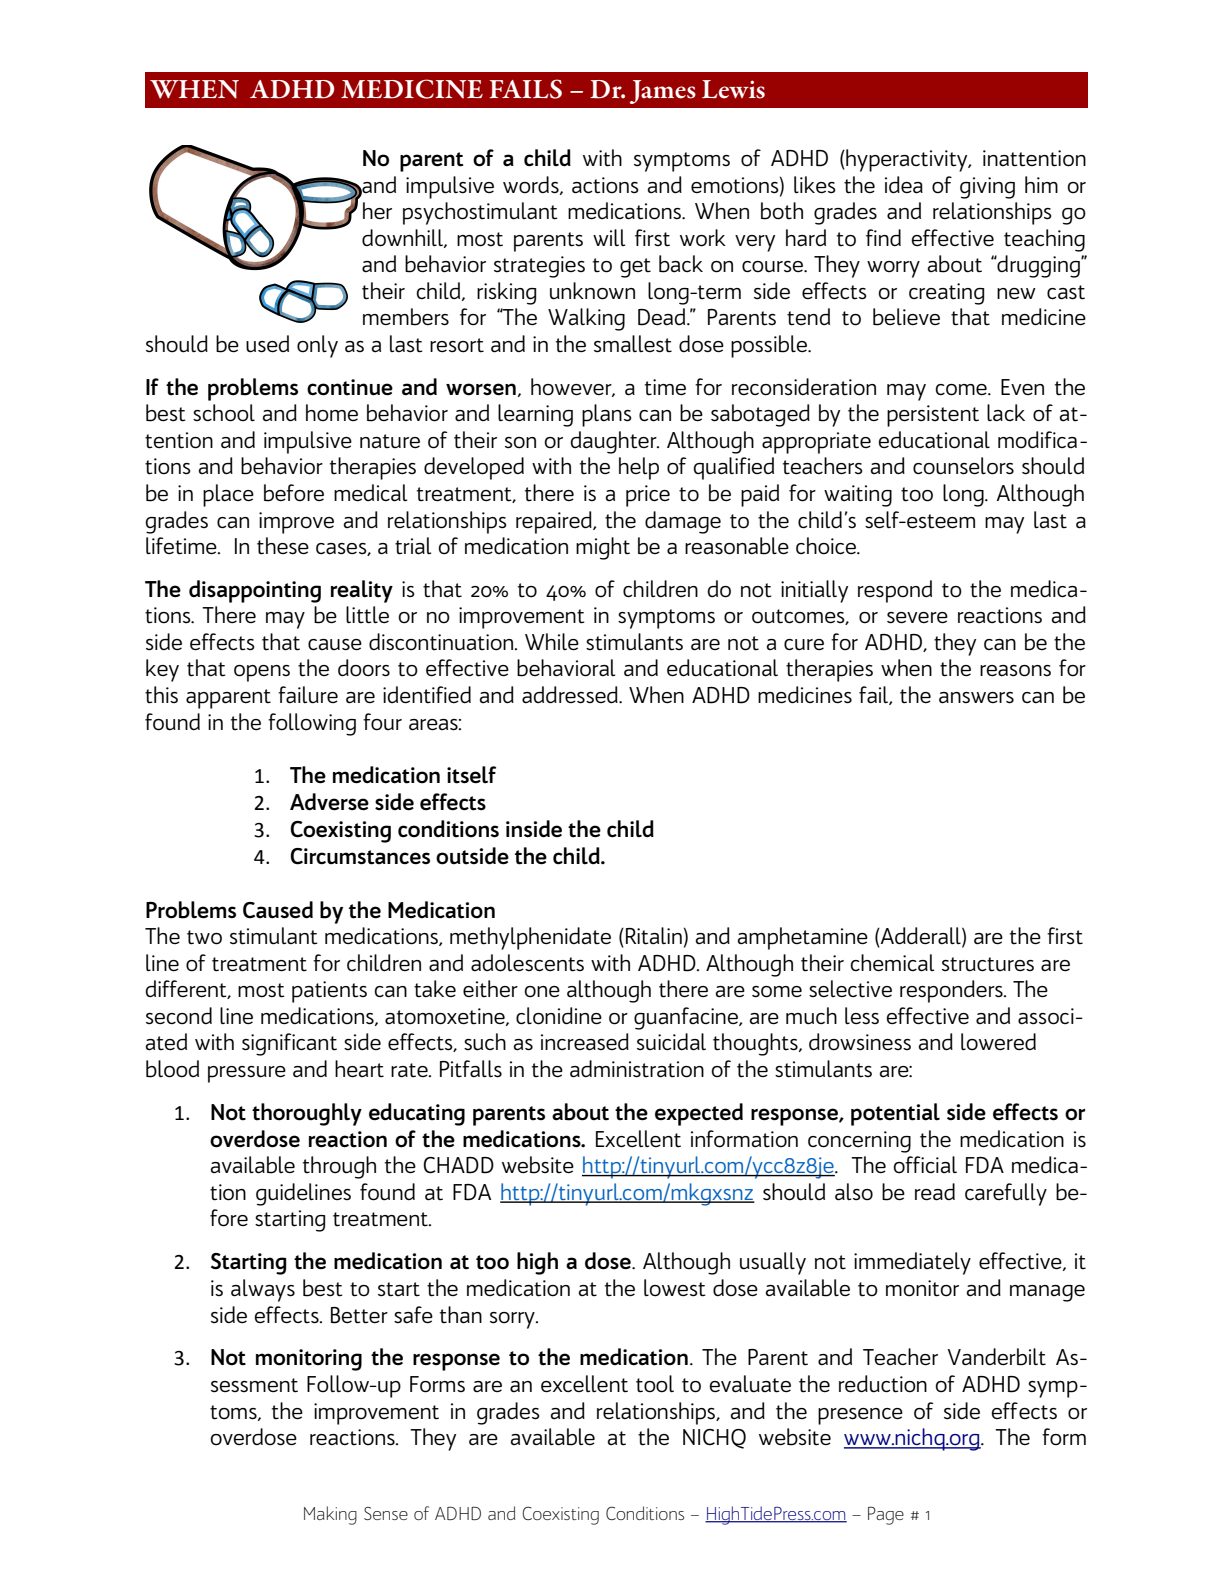 This image has width=1232, height=1594. What do you see at coordinates (907, 160) in the image?
I see `hyperactivity` at bounding box center [907, 160].
